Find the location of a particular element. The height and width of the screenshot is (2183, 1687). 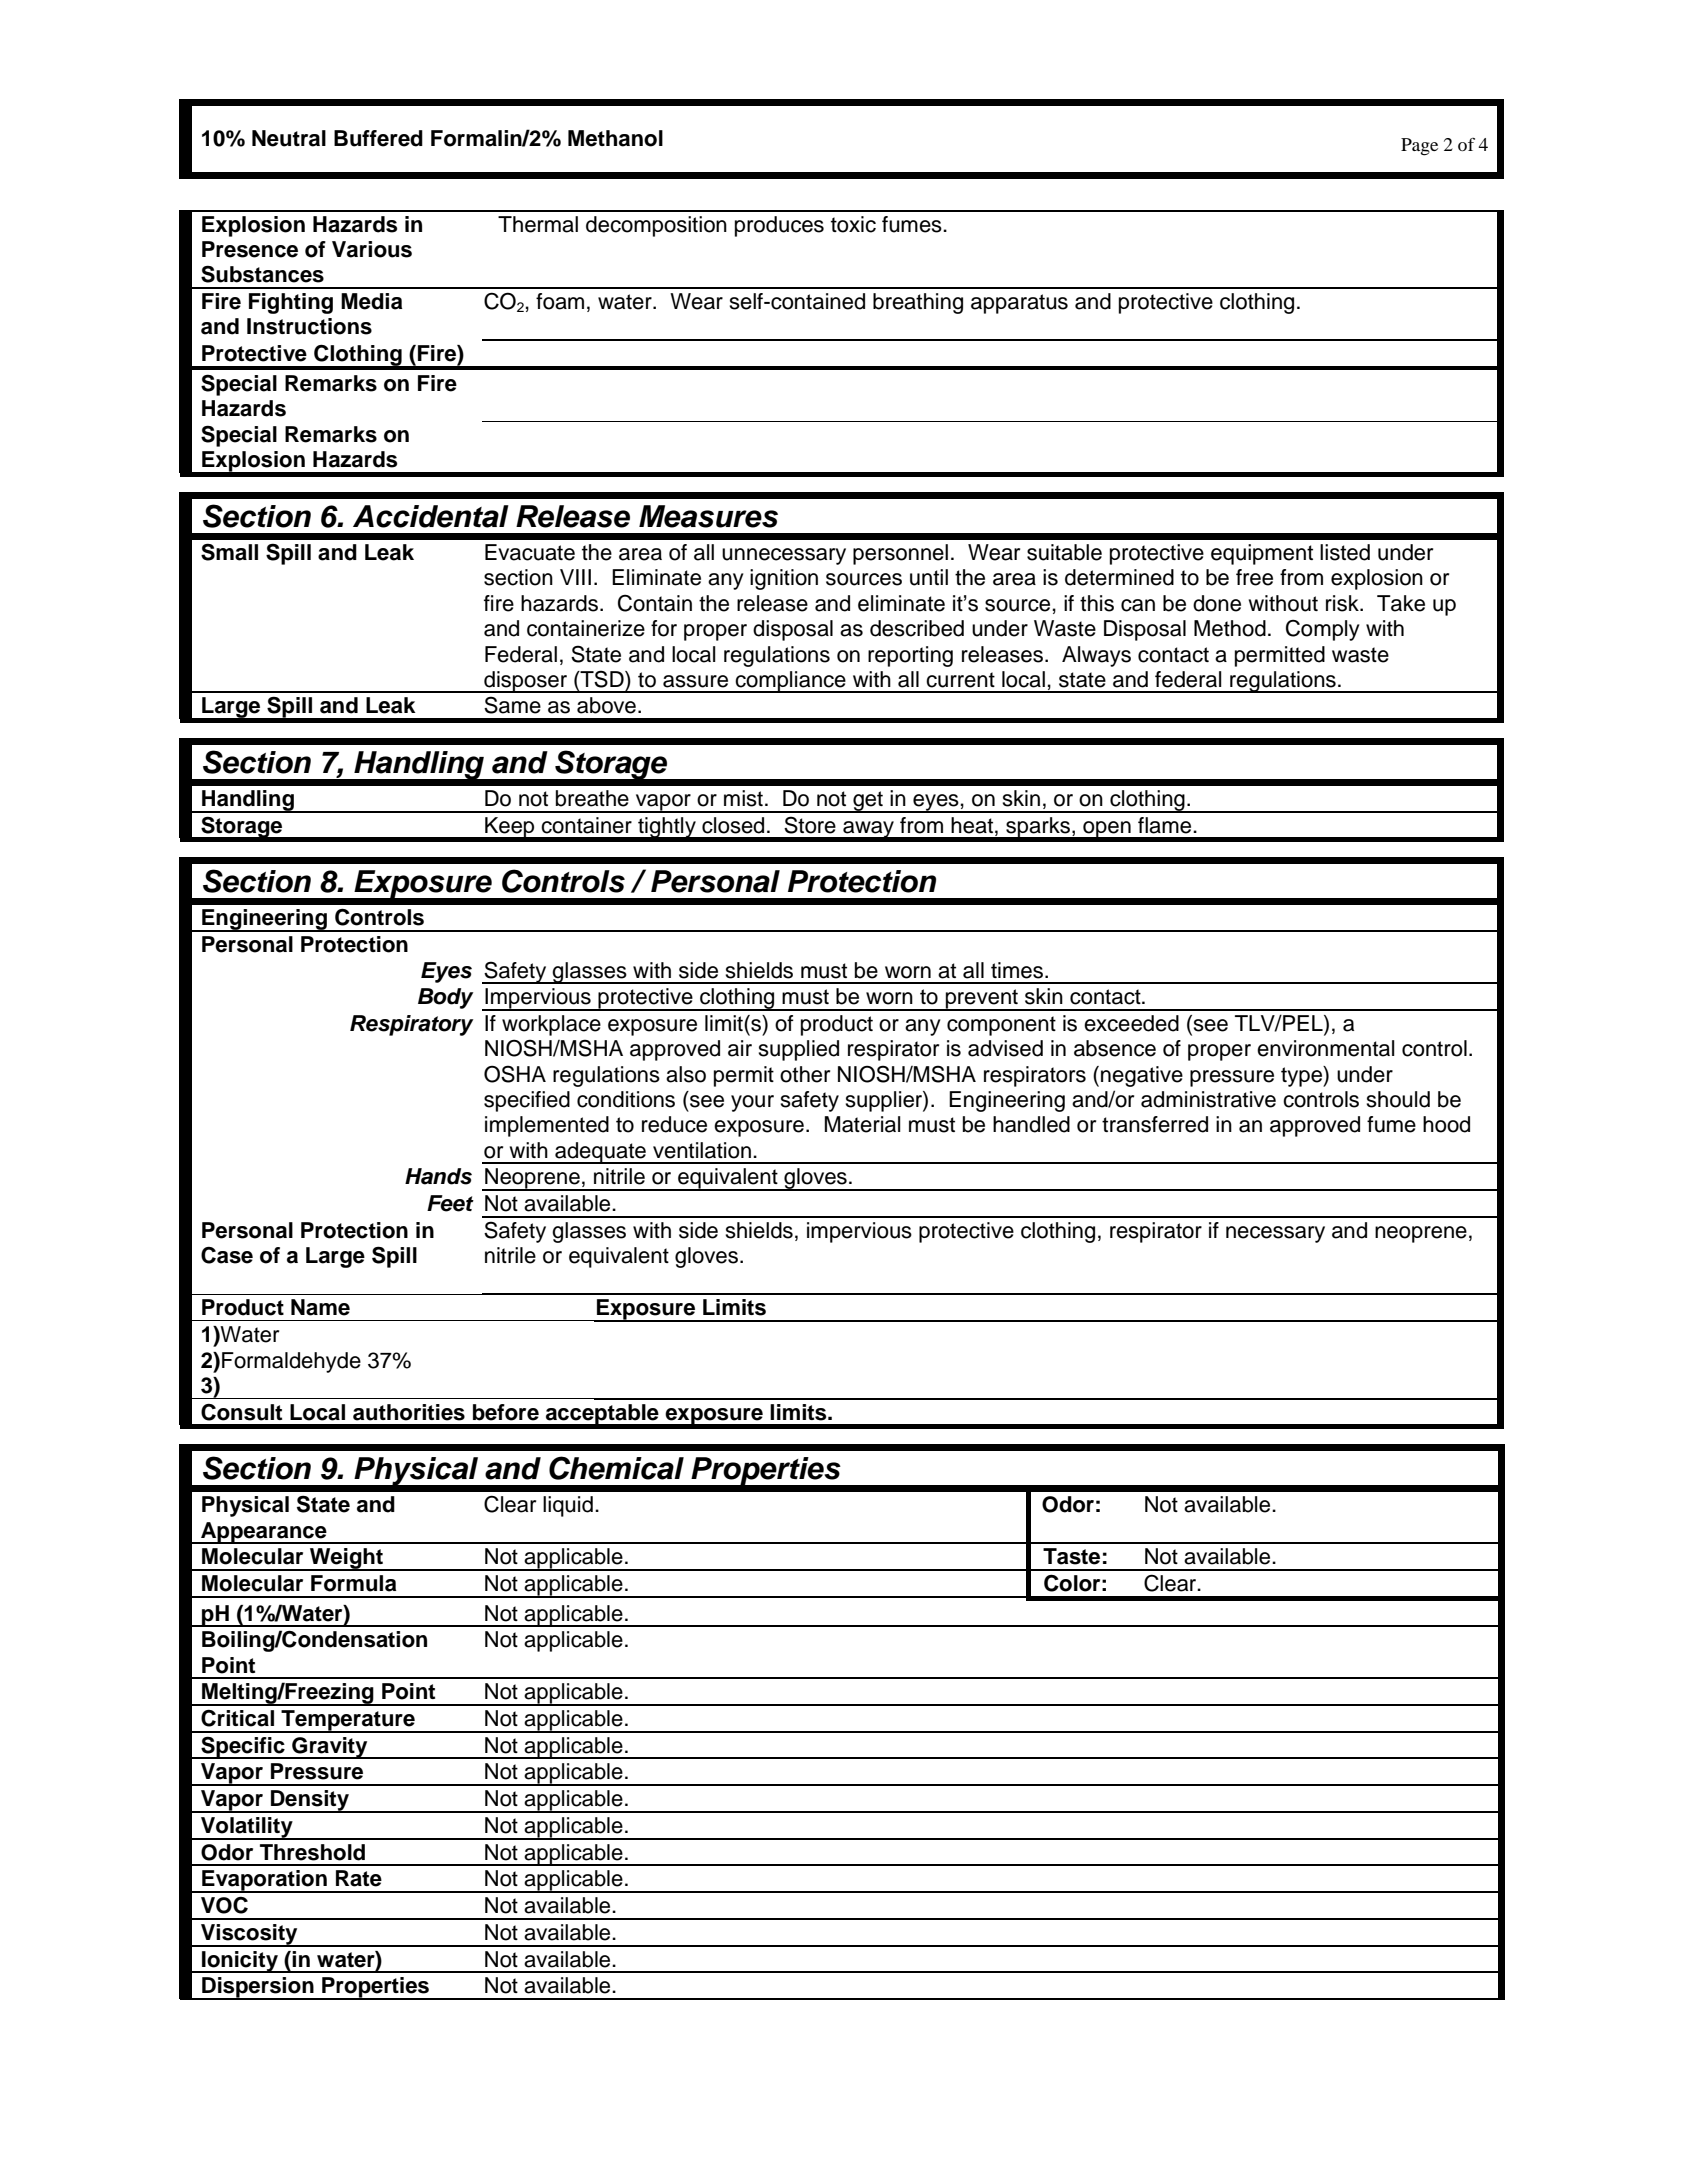

Accidental is located at coordinates (431, 516).
